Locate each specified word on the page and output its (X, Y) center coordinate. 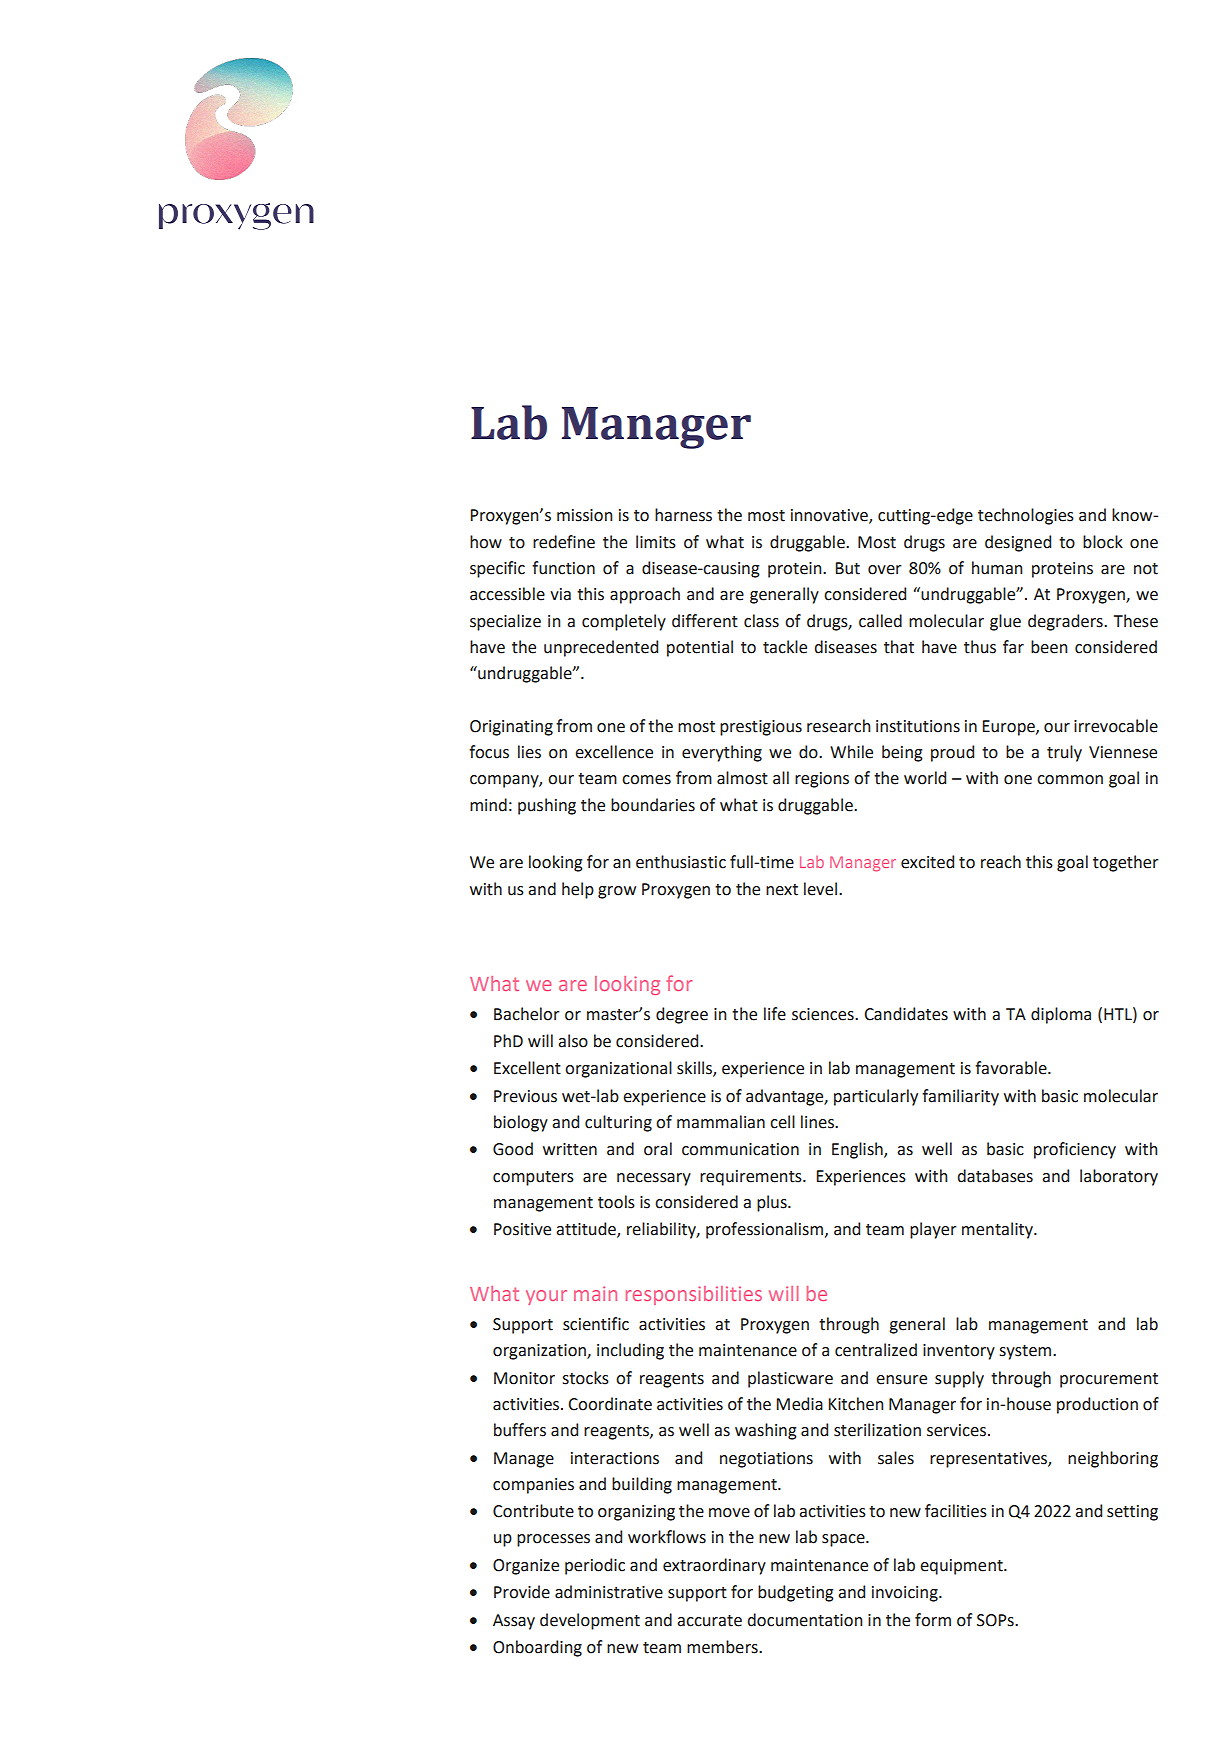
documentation (805, 1620)
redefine (564, 542)
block (1103, 542)
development (590, 1621)
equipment (962, 1567)
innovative (830, 516)
